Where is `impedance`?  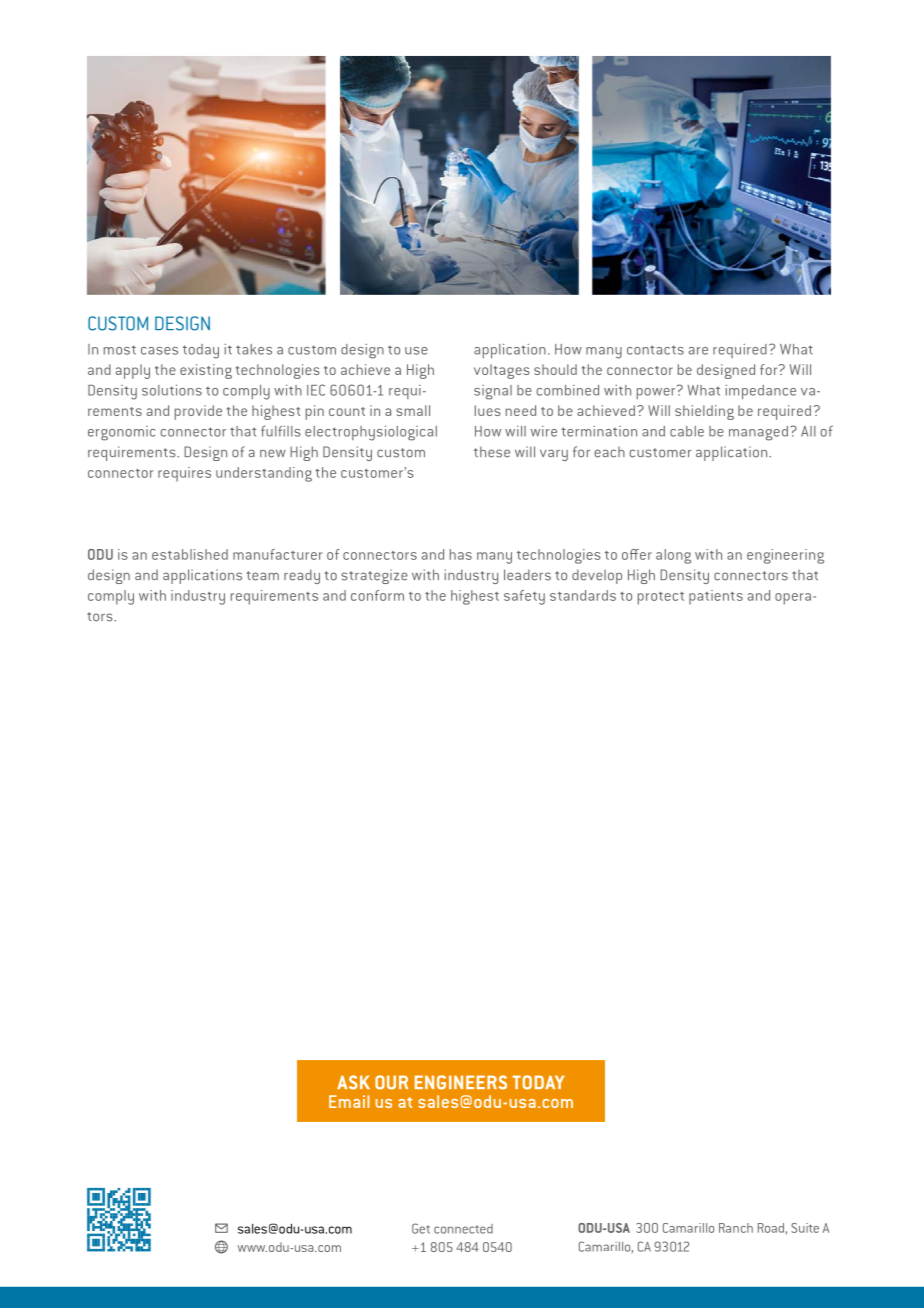 impedance is located at coordinates (760, 392).
